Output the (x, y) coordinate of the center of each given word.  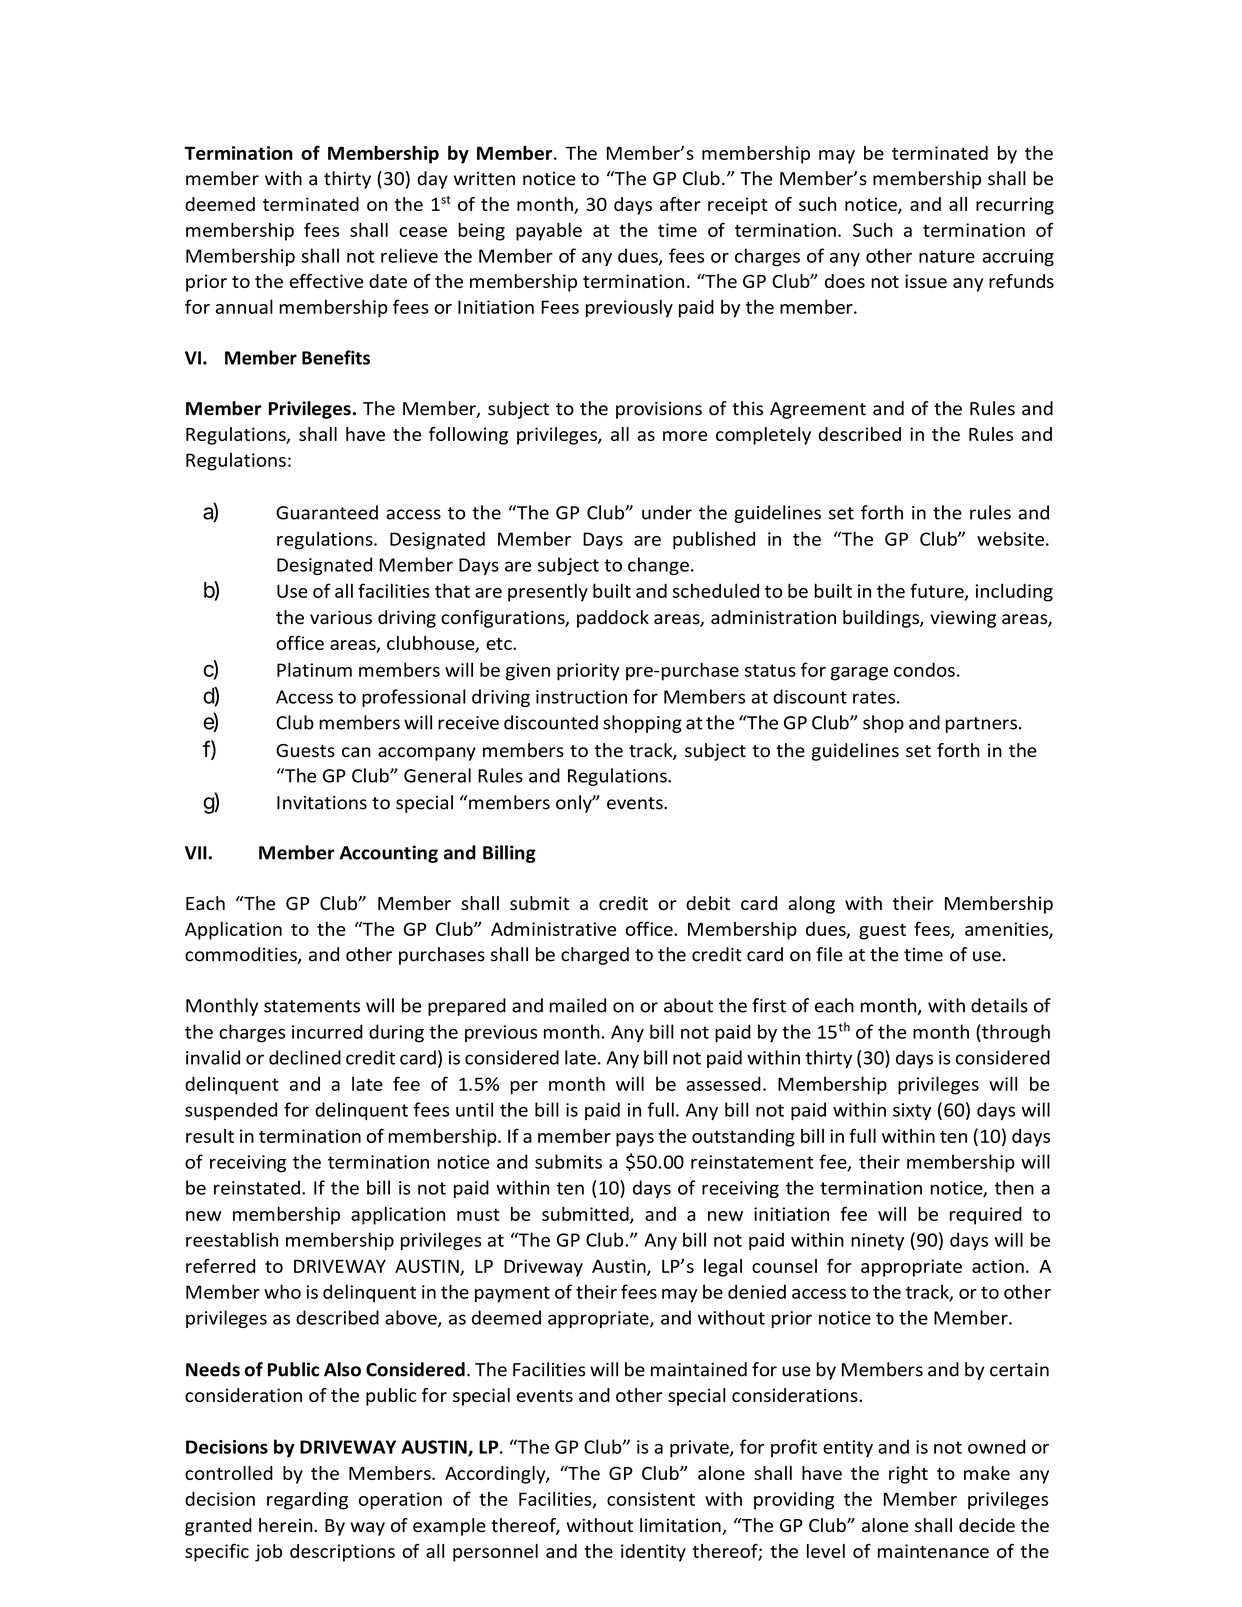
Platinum (314, 669)
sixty (912, 1111)
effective (327, 281)
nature (947, 256)
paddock (613, 619)
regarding (307, 1501)
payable (549, 232)
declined (305, 1057)
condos (924, 669)
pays (635, 1140)
